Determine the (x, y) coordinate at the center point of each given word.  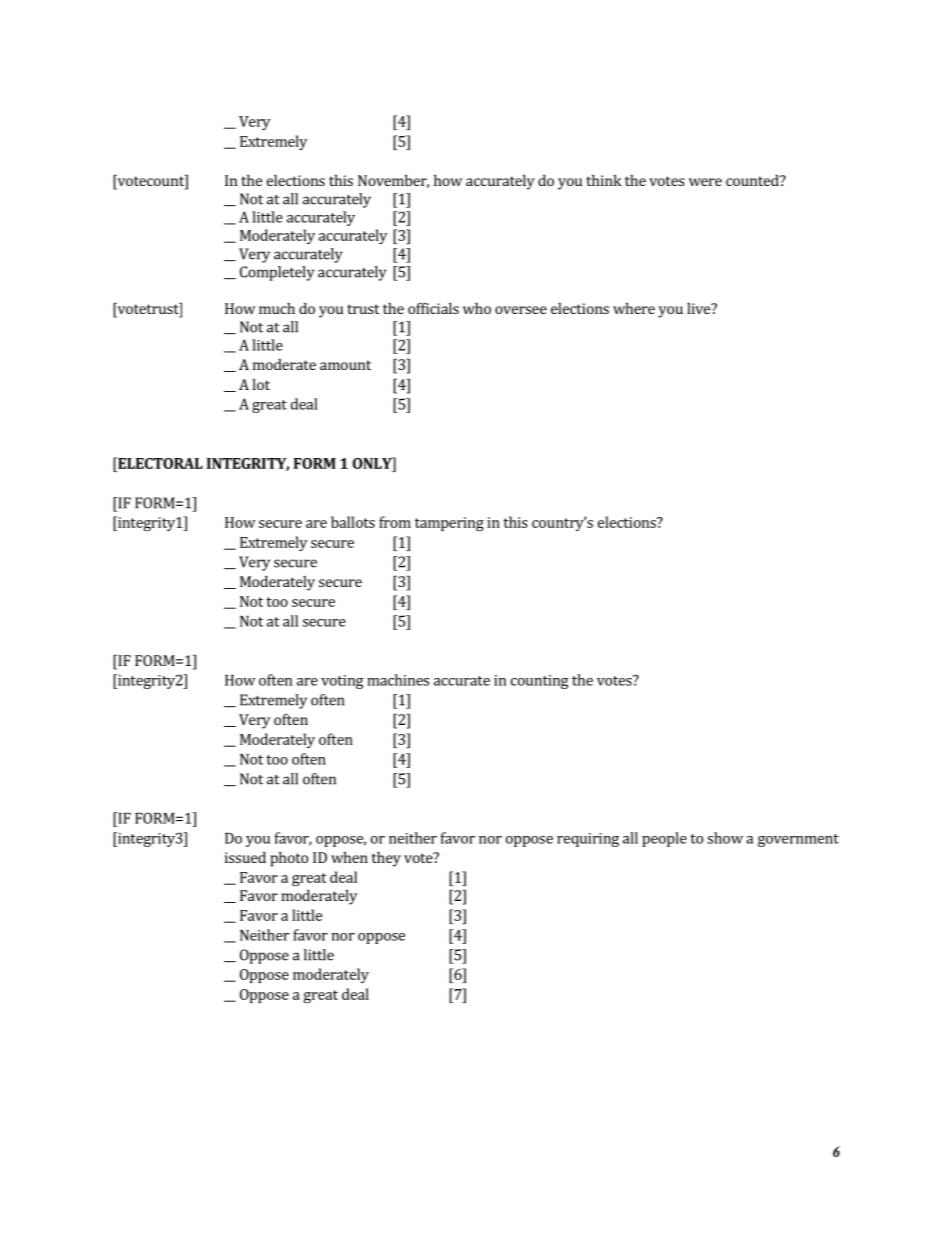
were (705, 182)
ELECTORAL (159, 463)
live (699, 308)
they (386, 859)
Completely (277, 273)
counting (540, 682)
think (604, 180)
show (725, 838)
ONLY (373, 463)
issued (245, 857)
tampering (449, 524)
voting (342, 682)
